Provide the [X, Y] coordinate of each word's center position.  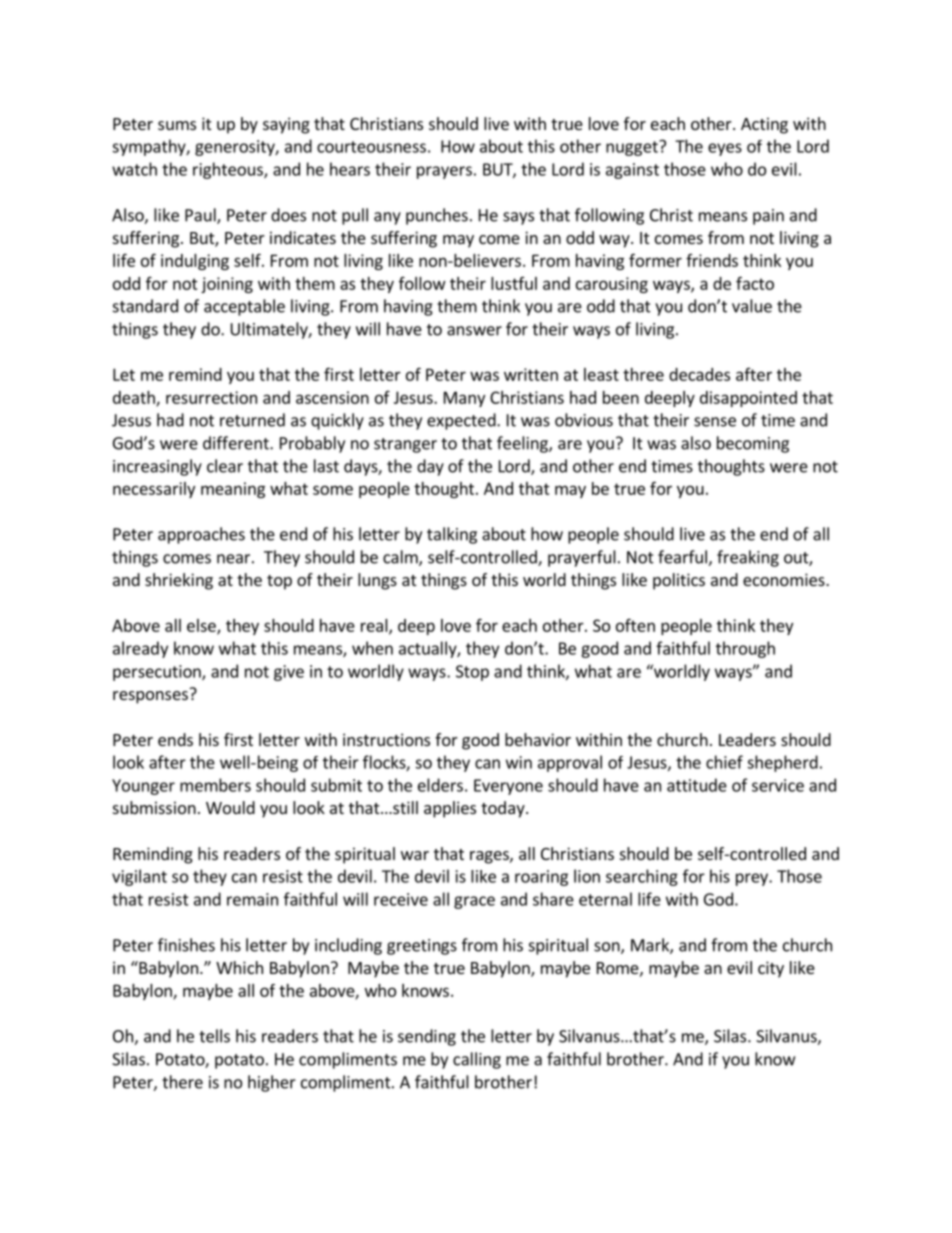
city [771, 969]
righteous [229, 170]
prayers [444, 172]
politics [679, 581]
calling [477, 1060]
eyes [725, 149]
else [202, 626]
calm [401, 558]
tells [214, 1036]
